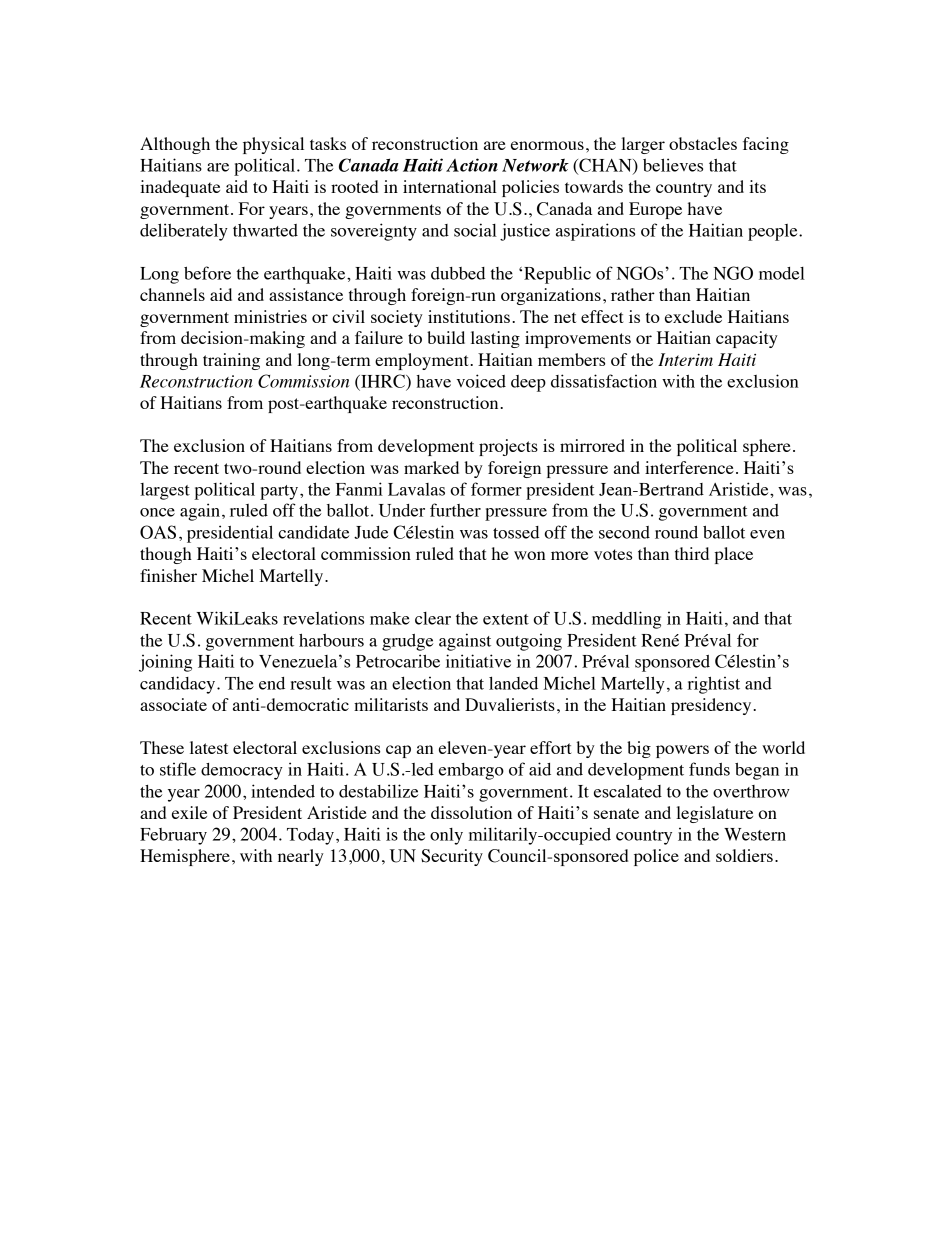  I want to click on initiative, so click(478, 661).
